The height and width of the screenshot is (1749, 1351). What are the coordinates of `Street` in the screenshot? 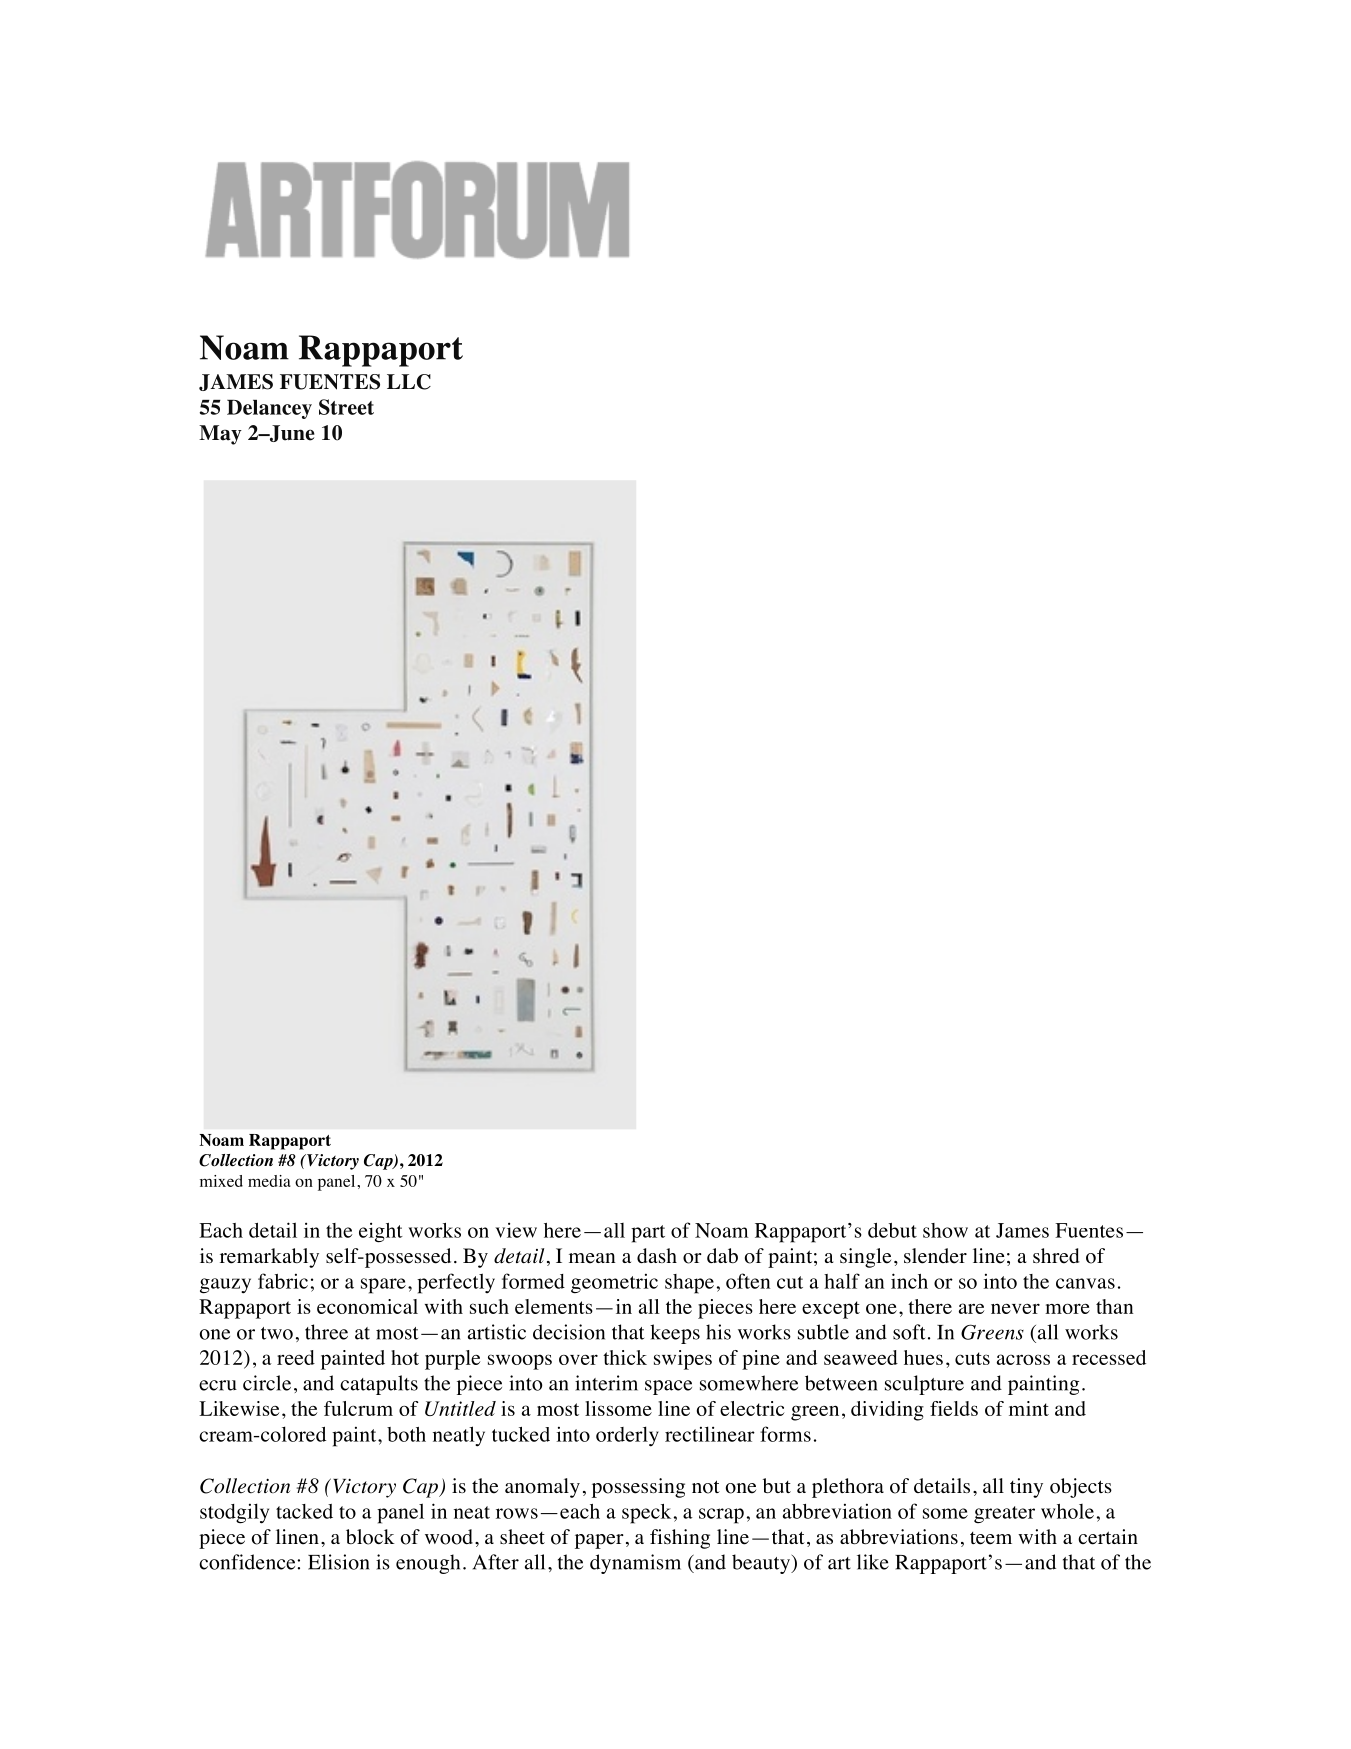 It's located at (346, 407).
